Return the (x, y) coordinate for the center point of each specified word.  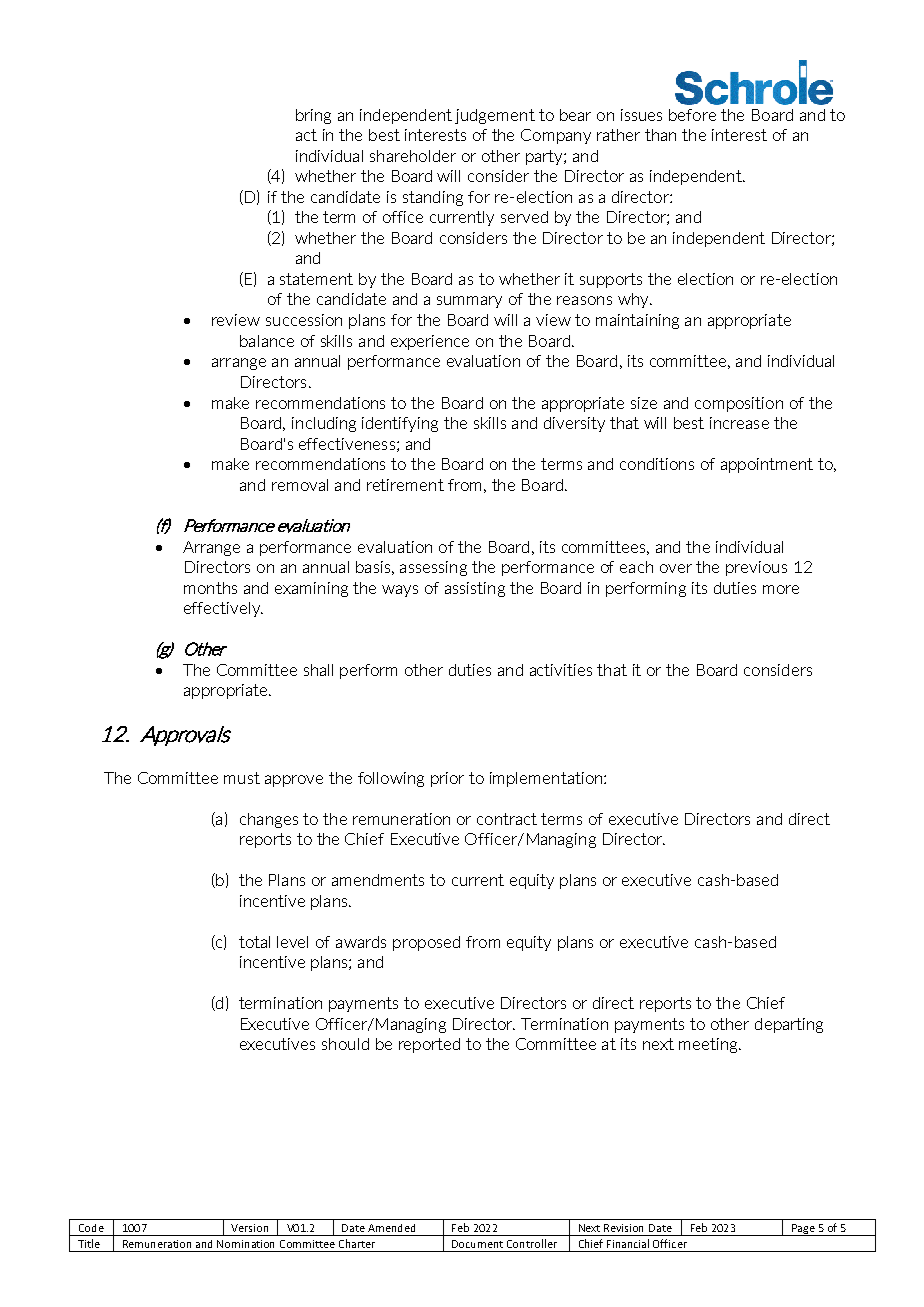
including (324, 424)
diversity (574, 424)
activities (561, 670)
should (345, 1044)
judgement (495, 116)
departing (789, 1025)
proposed (426, 943)
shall (318, 670)
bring (313, 116)
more (781, 589)
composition (739, 404)
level (292, 942)
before (692, 115)
